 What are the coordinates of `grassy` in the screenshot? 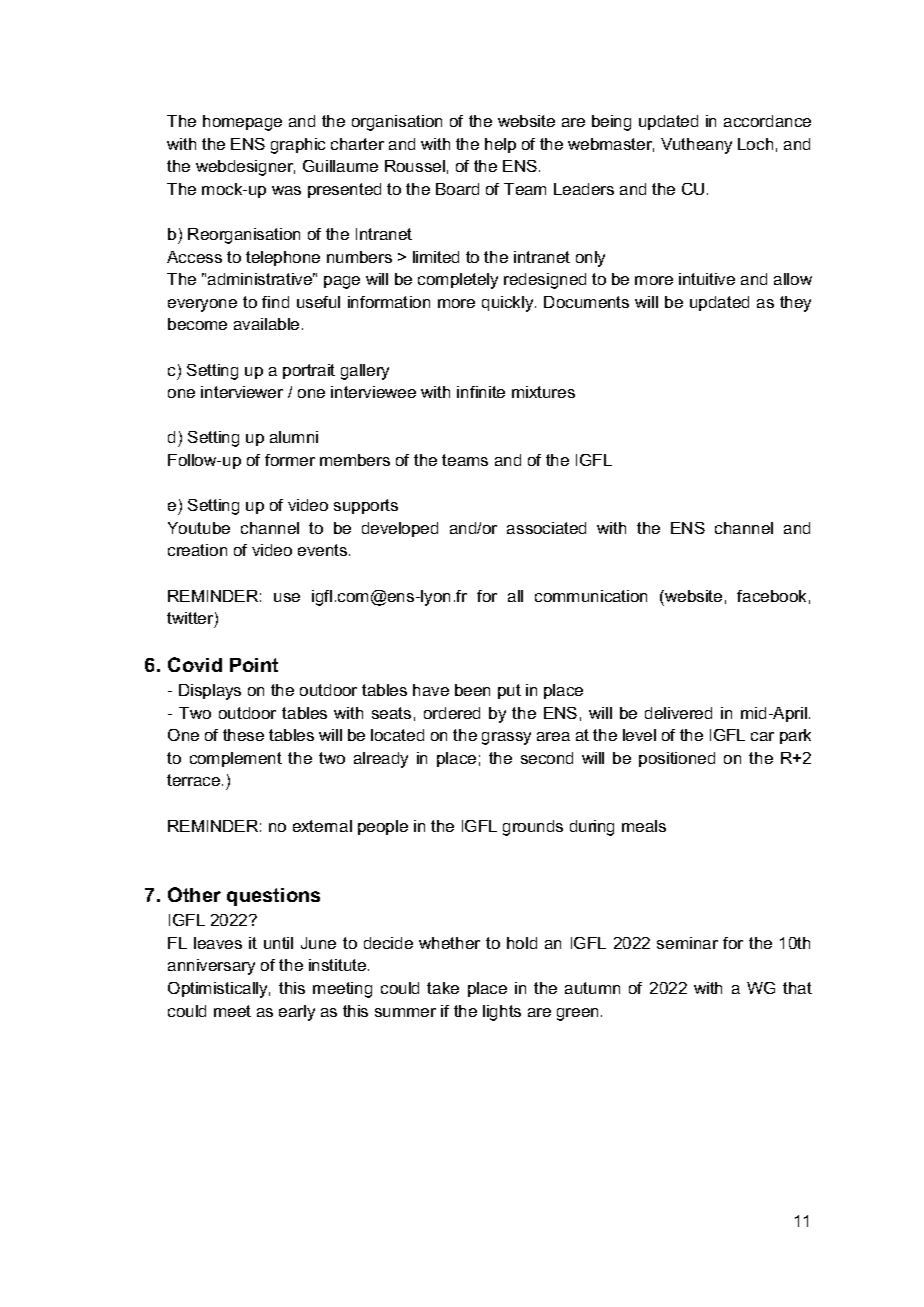 It's located at (506, 738).
